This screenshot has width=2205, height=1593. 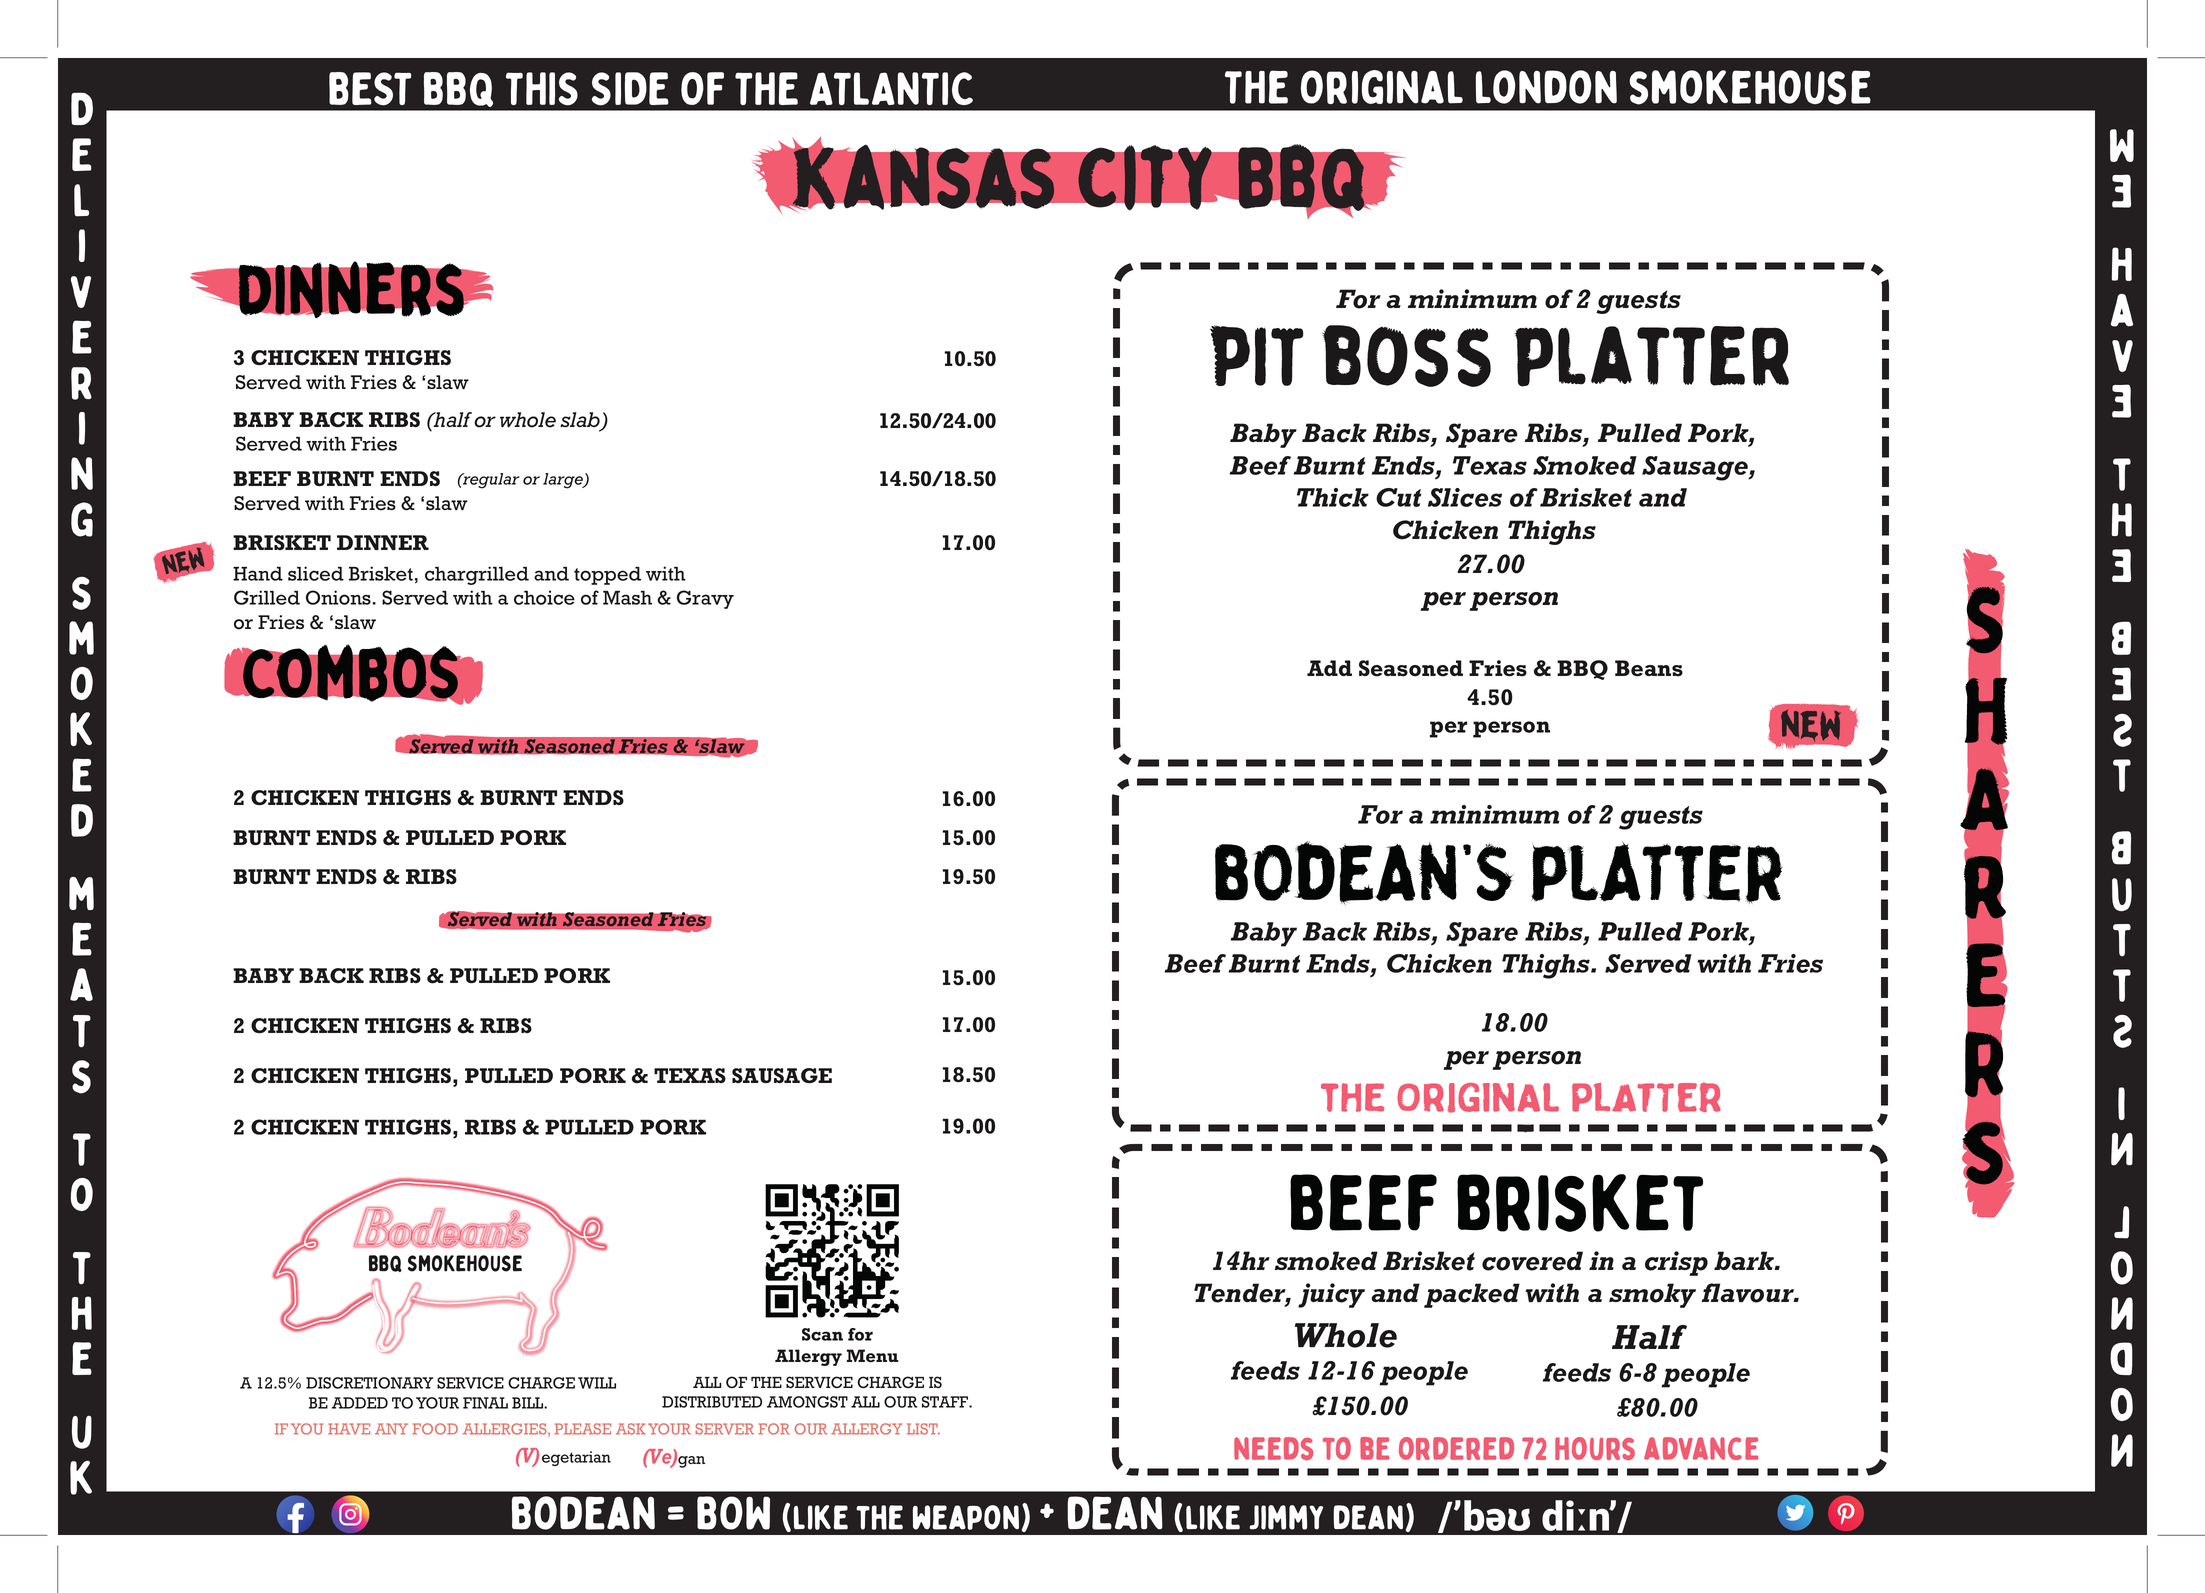 What do you see at coordinates (822, 1334) in the screenshot?
I see `Scan` at bounding box center [822, 1334].
